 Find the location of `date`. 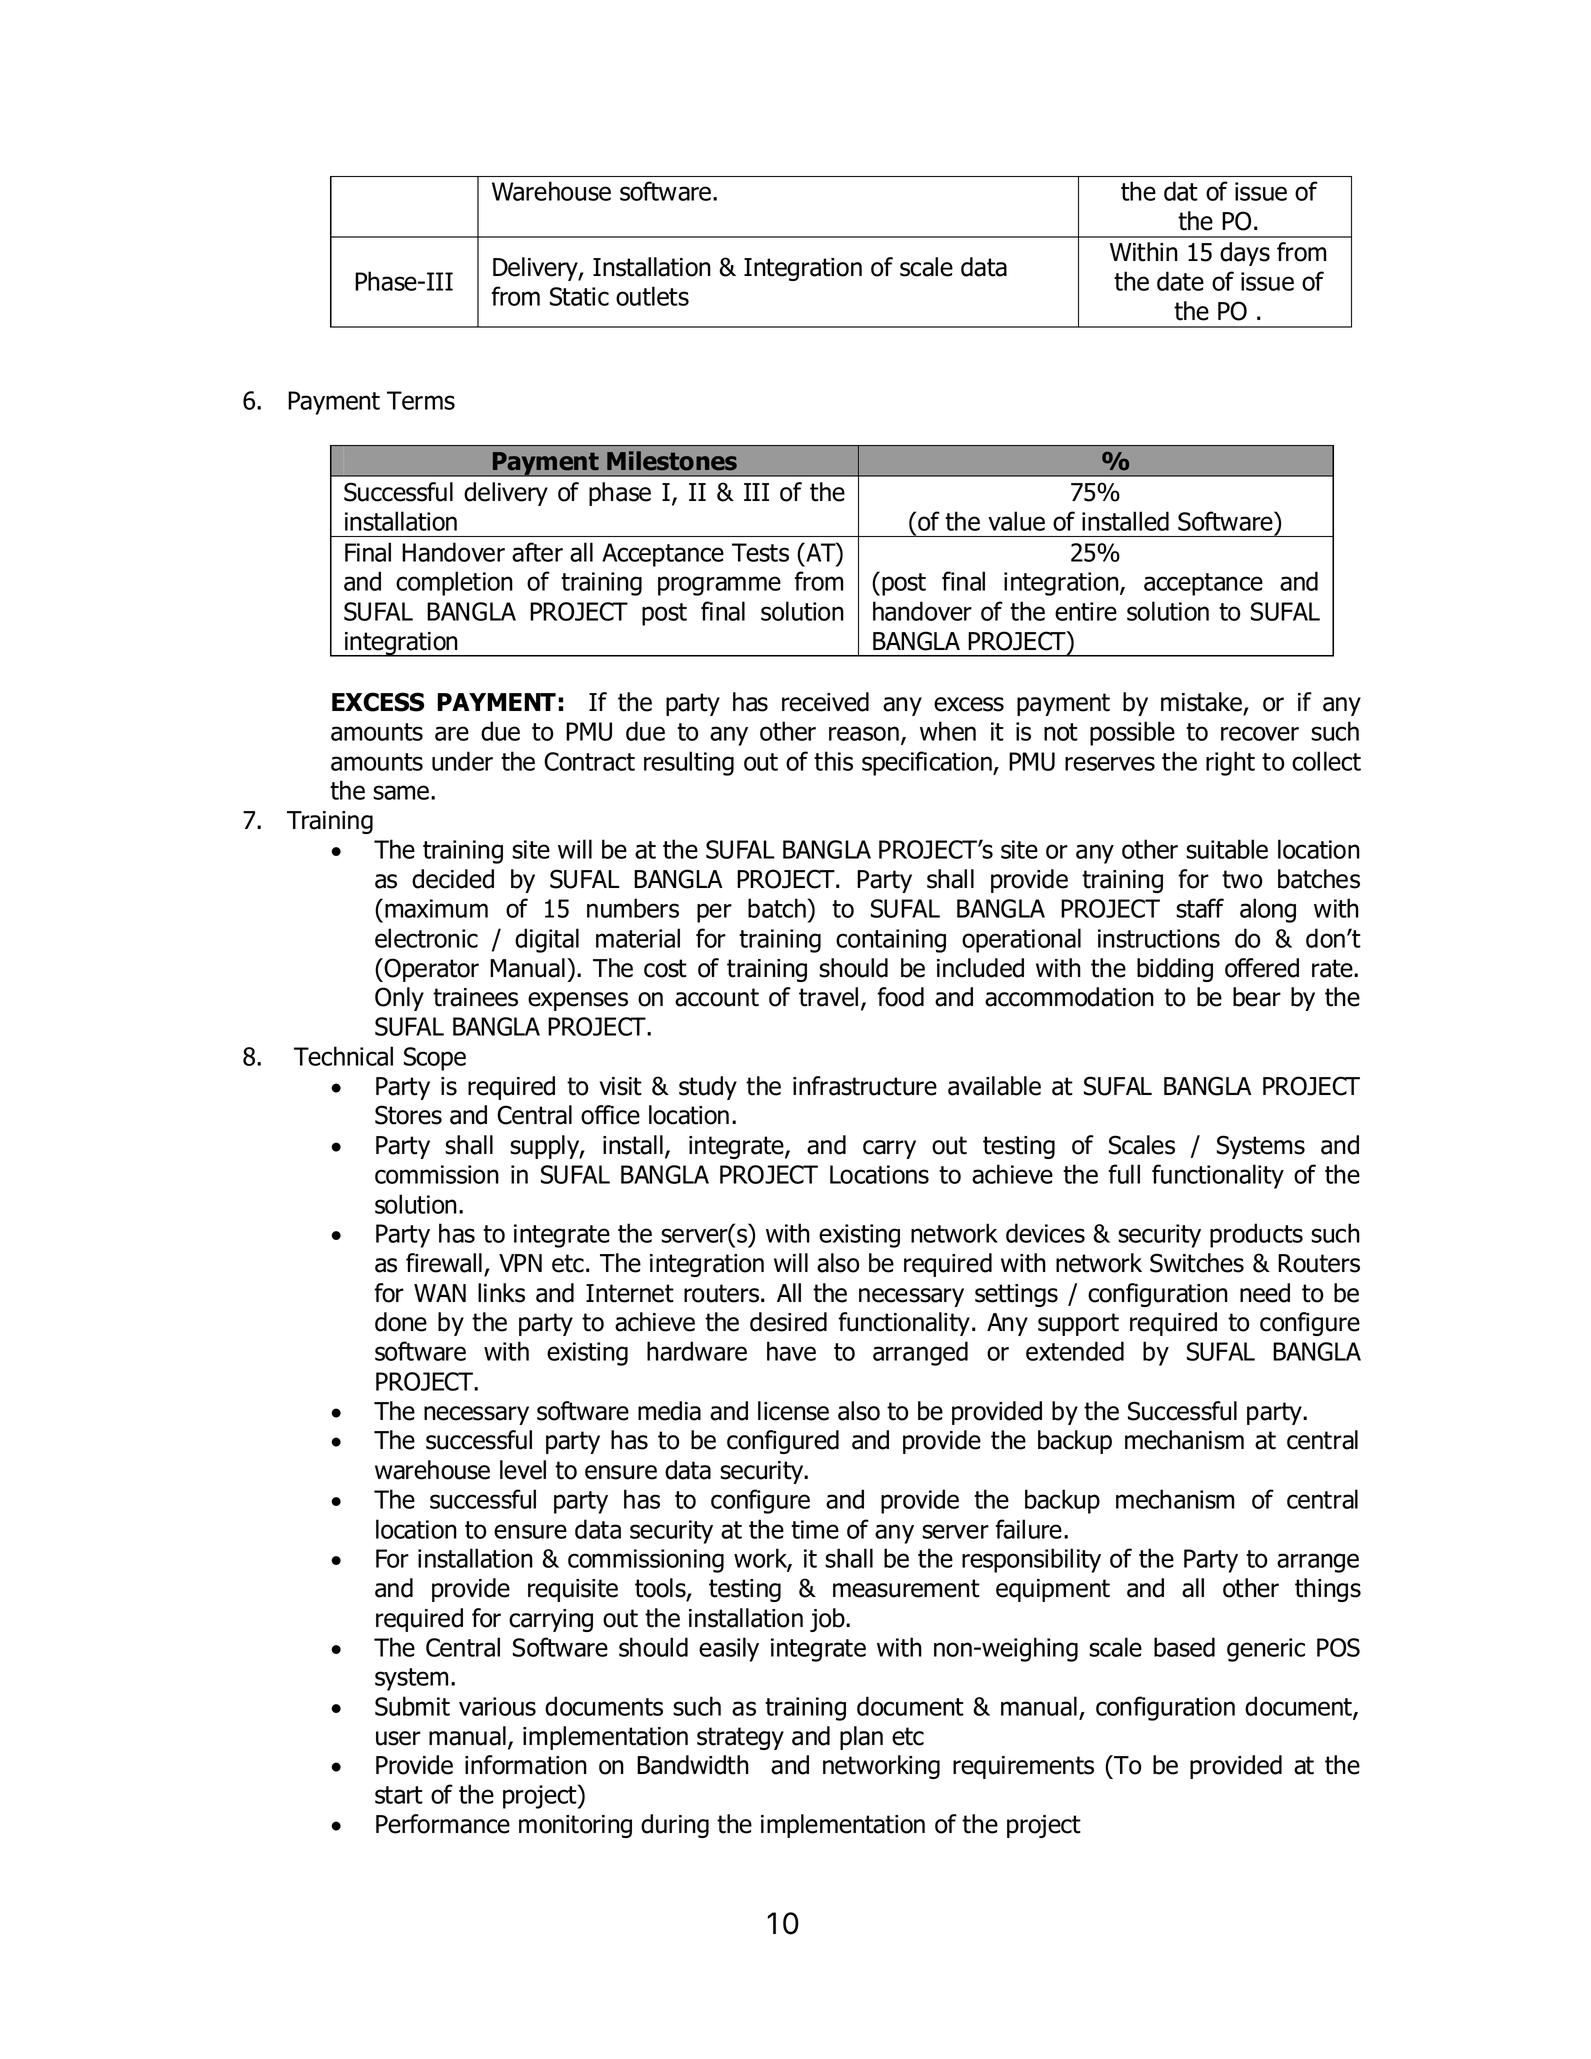

date is located at coordinates (1180, 281).
